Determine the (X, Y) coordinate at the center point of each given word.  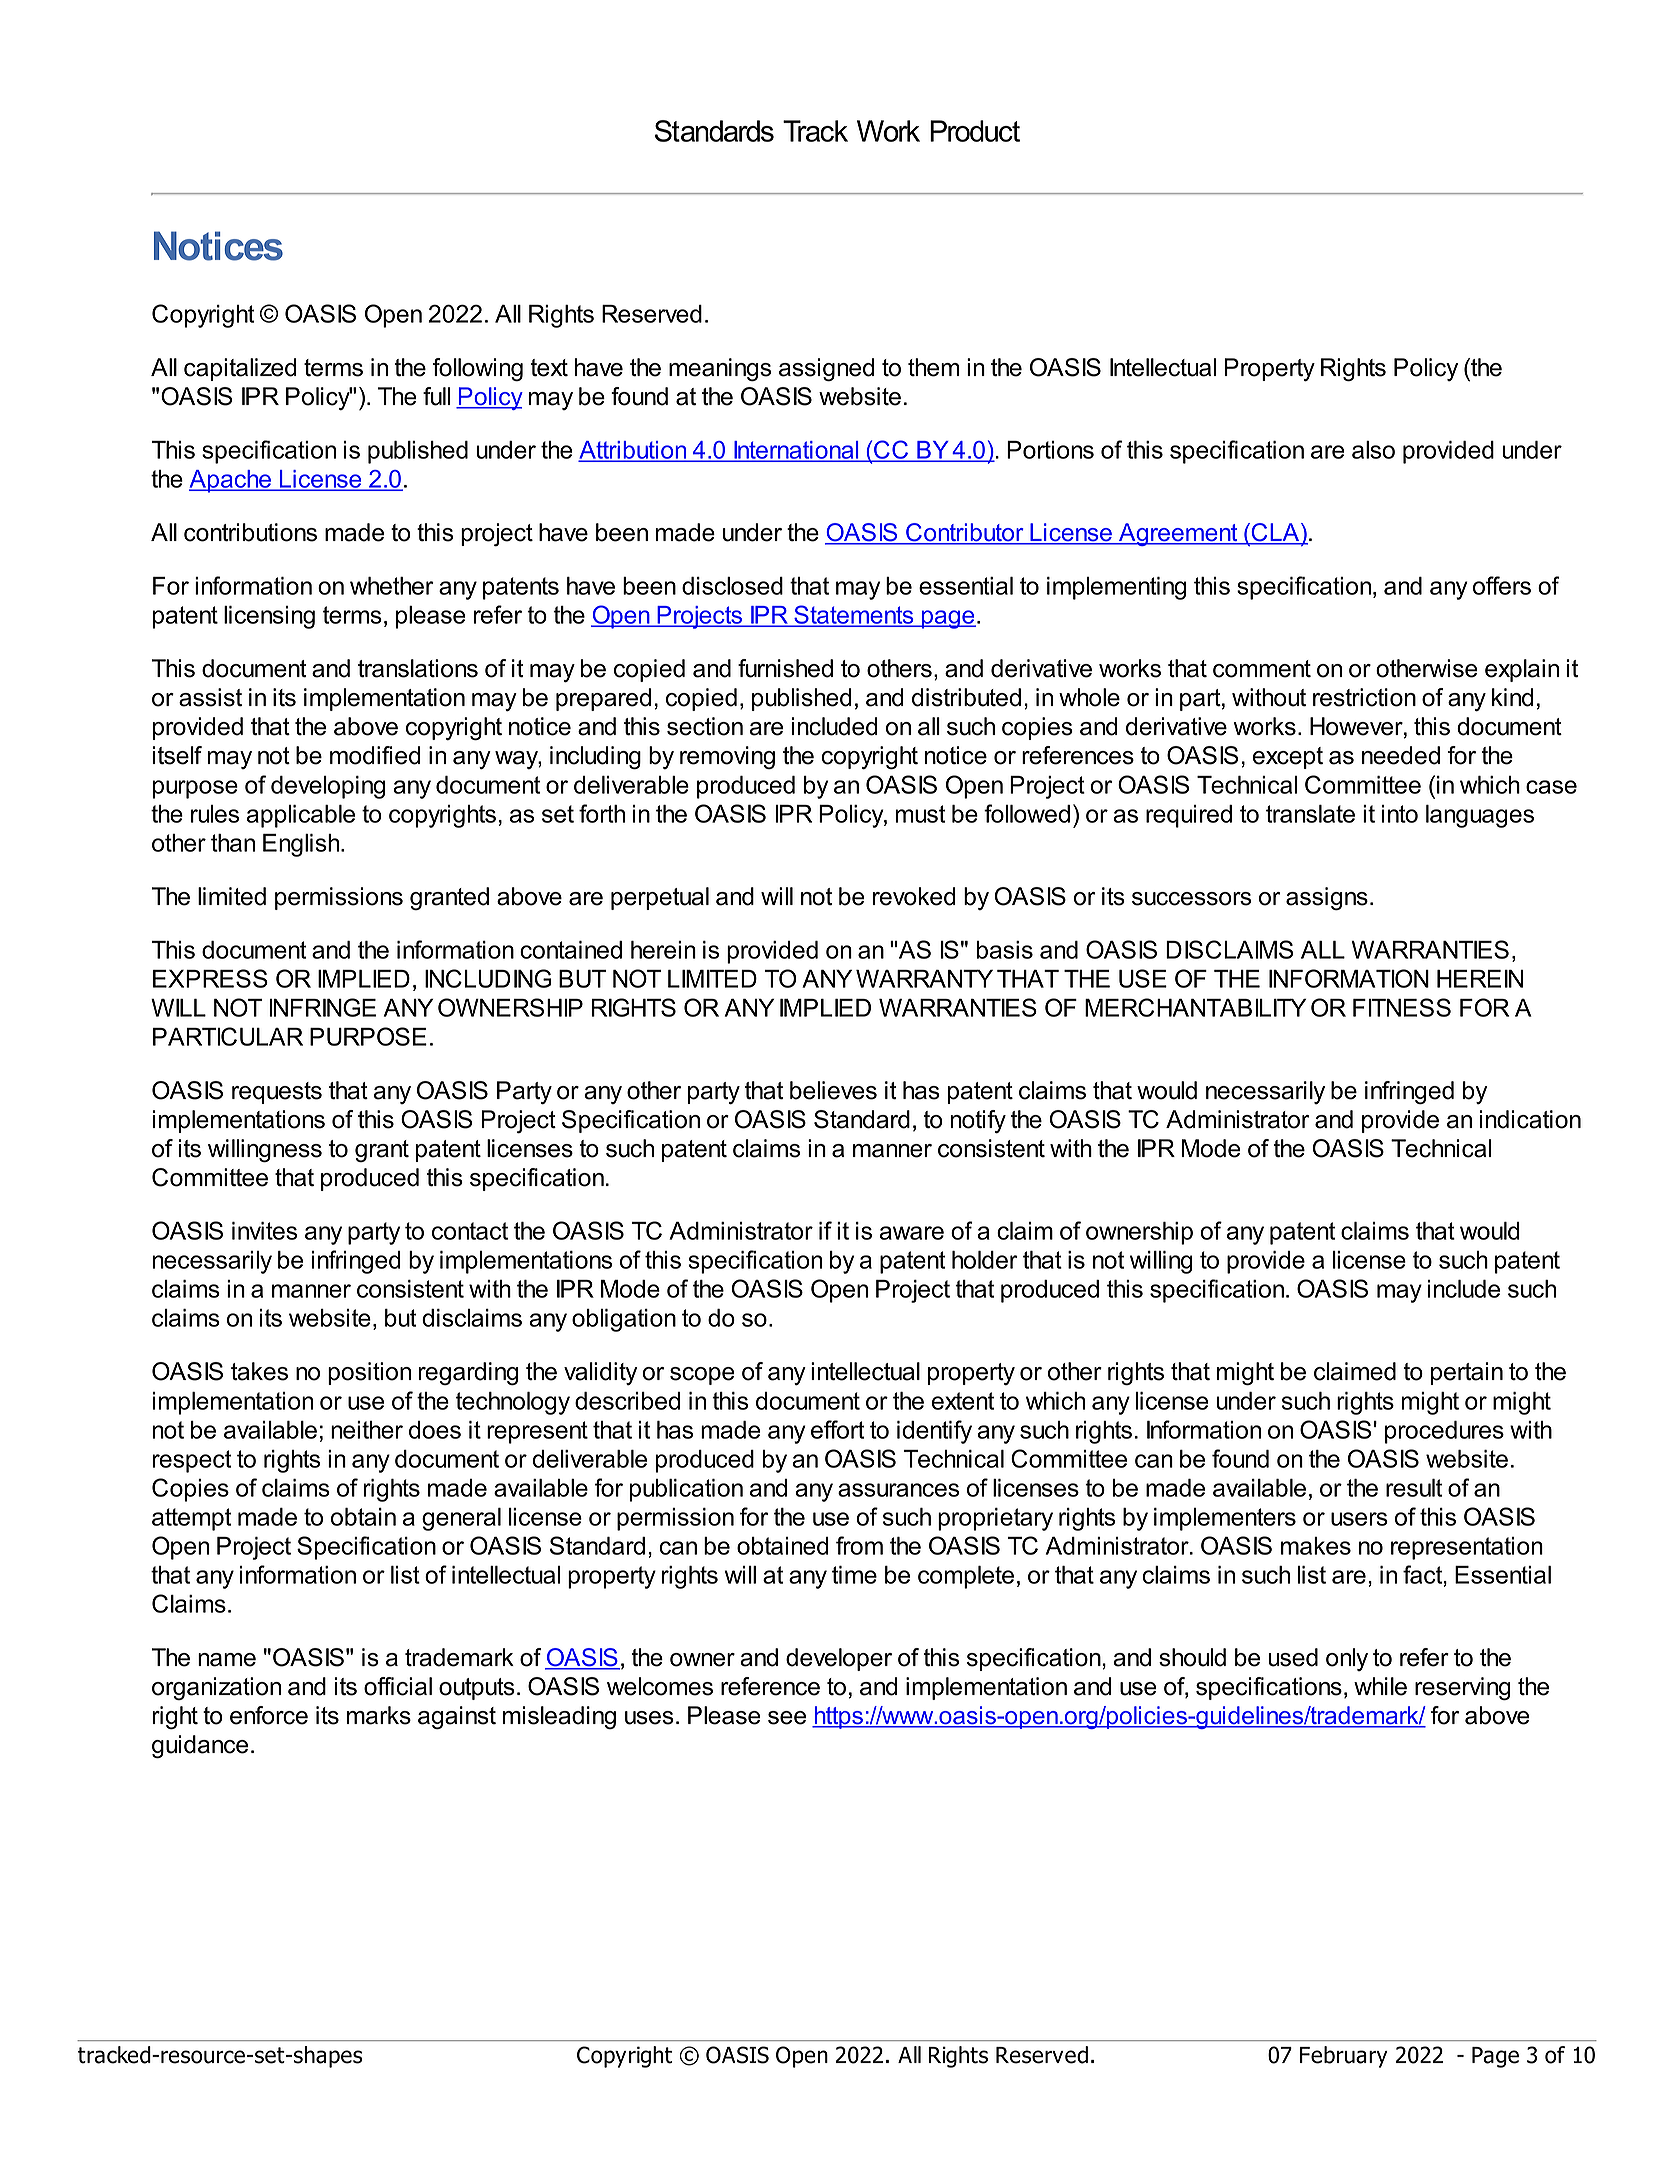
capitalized (240, 369)
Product (975, 131)
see (787, 1718)
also (1373, 450)
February (1344, 2057)
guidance (200, 1746)
